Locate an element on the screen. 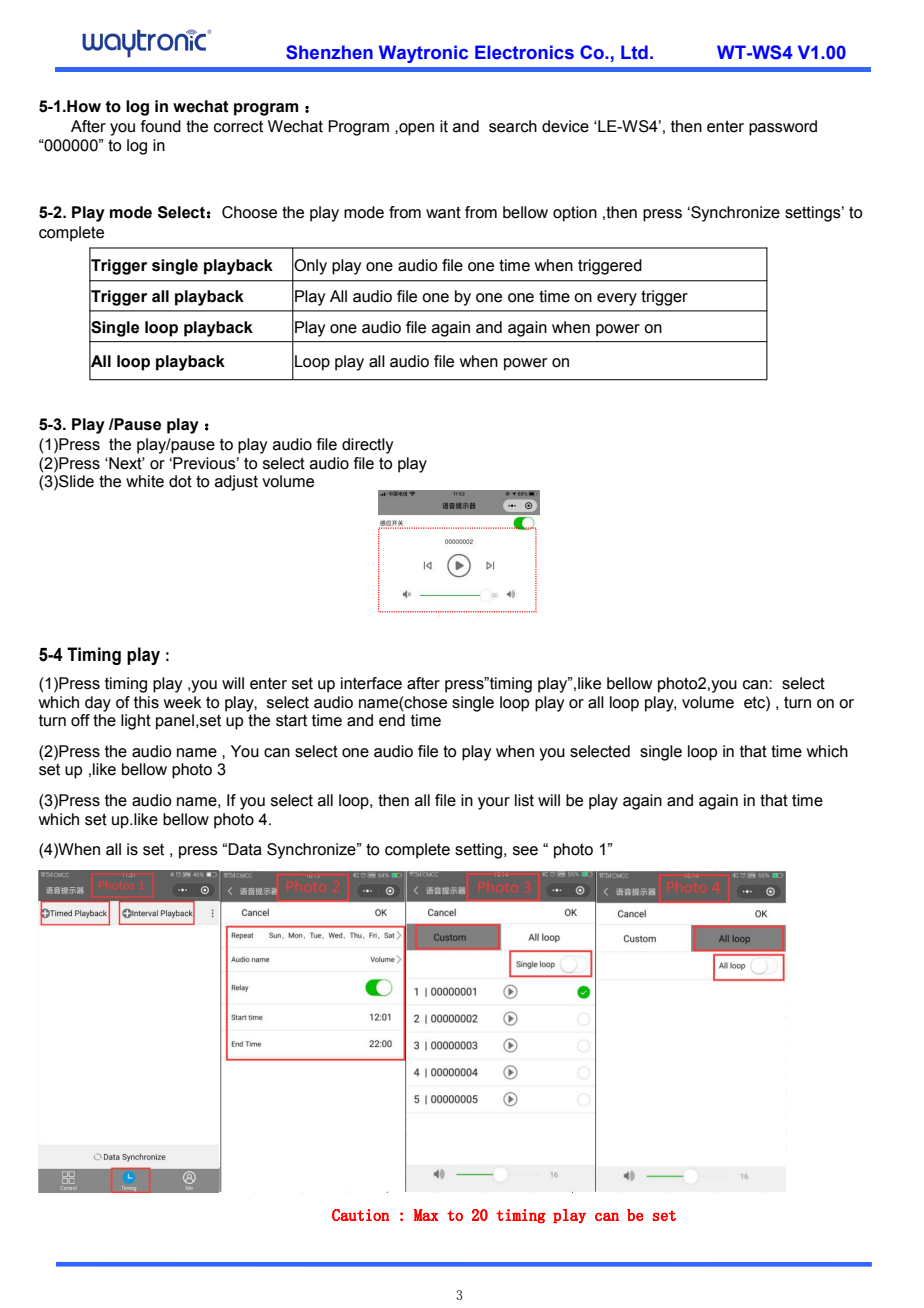 The height and width of the screenshot is (1308, 924). directly is located at coordinates (367, 446).
